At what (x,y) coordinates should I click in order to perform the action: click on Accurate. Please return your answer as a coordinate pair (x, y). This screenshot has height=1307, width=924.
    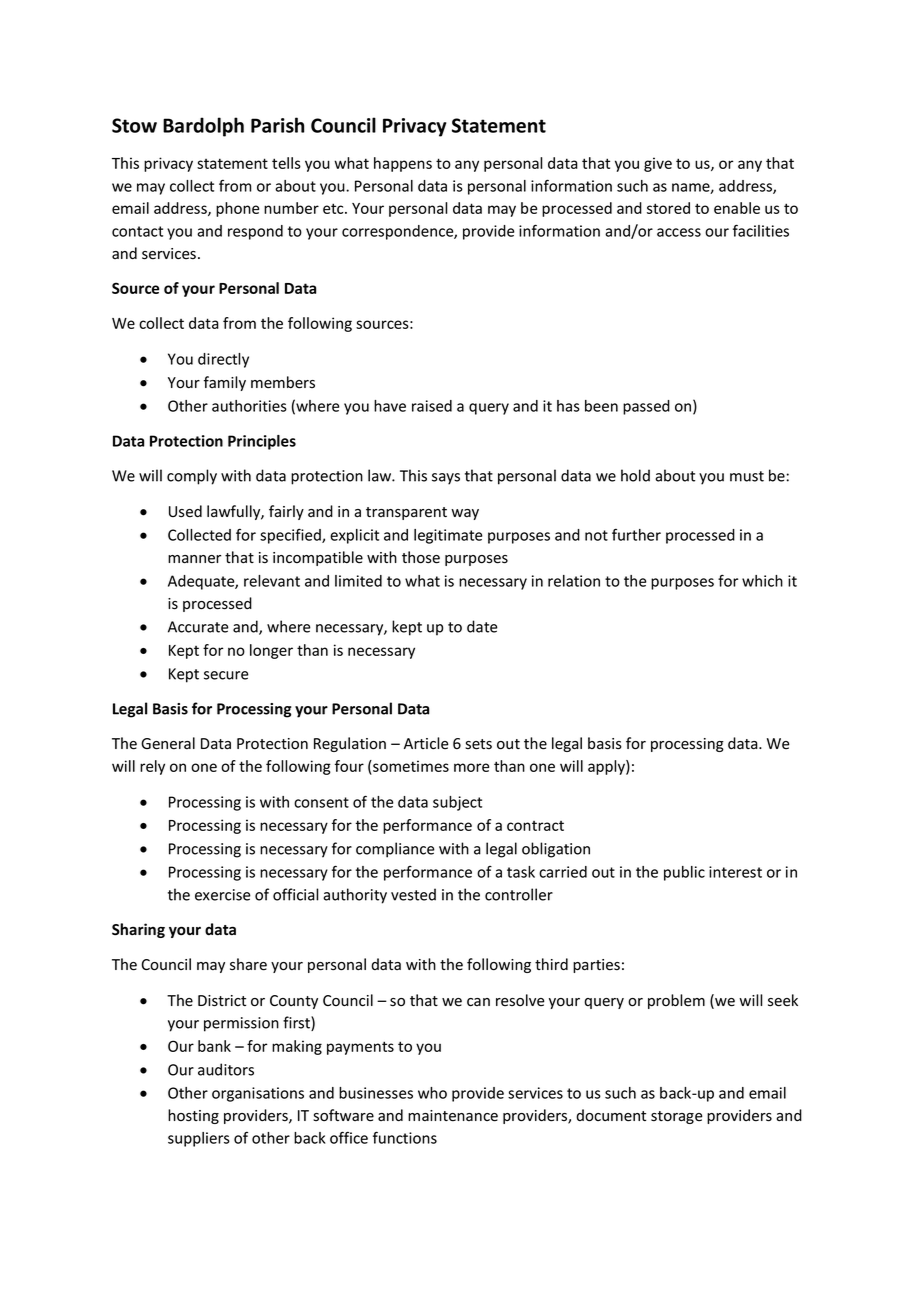
    Looking at the image, I should click on (198, 627).
